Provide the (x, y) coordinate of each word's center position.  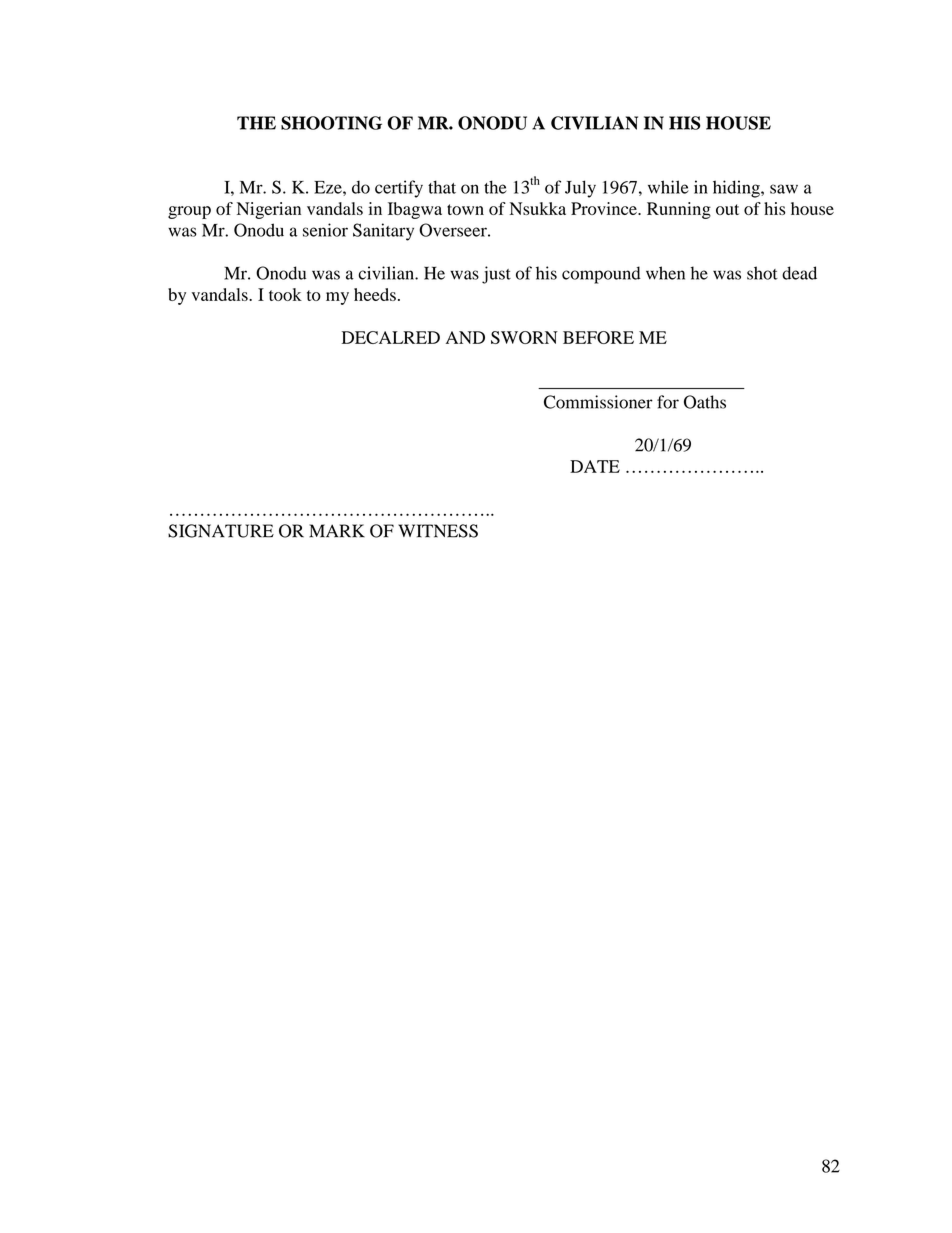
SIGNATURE (221, 531)
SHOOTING (331, 123)
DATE (595, 466)
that (442, 187)
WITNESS (438, 531)
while (668, 187)
